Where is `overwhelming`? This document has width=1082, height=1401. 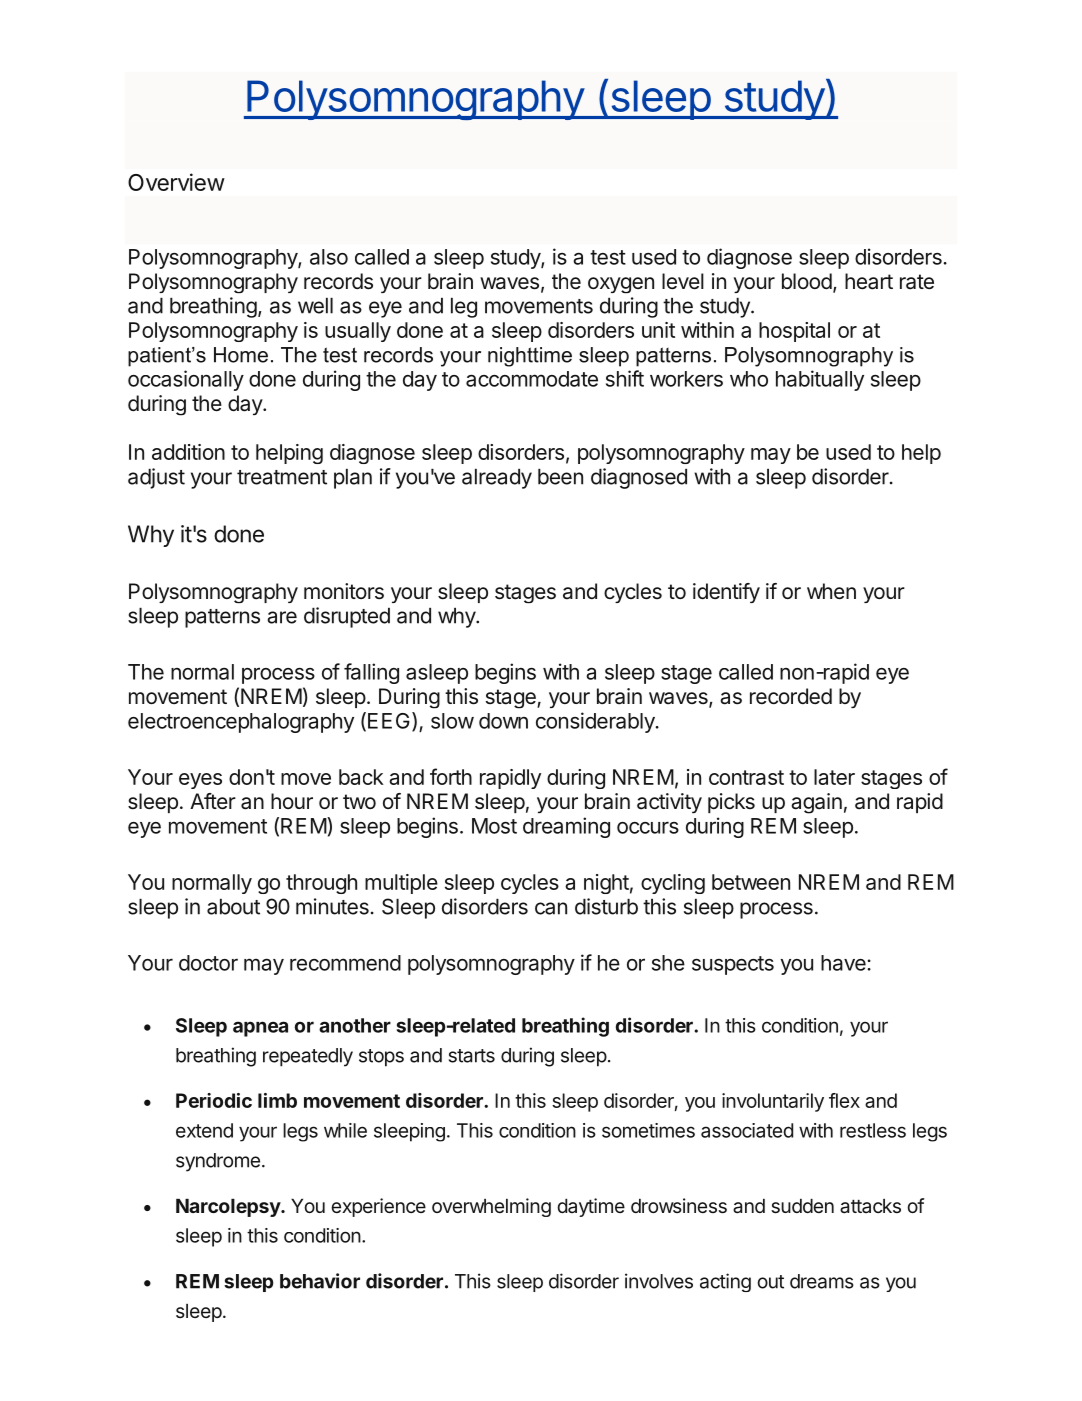
overwhelming is located at coordinates (491, 1207).
